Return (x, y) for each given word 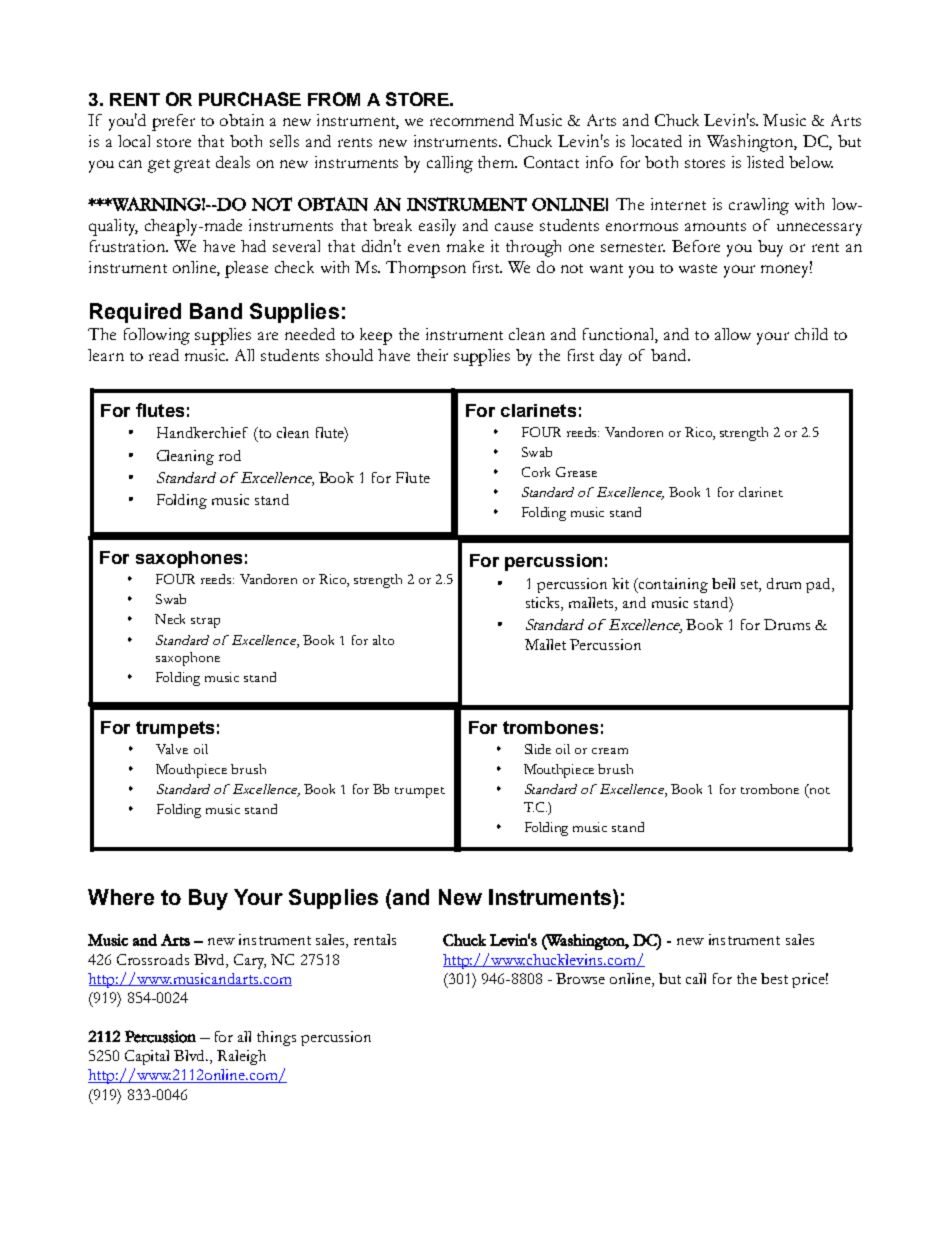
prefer (173, 122)
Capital (147, 1057)
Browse (580, 978)
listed (765, 162)
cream (610, 751)
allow (733, 334)
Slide (538, 749)
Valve (172, 749)
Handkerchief (202, 432)
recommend (472, 120)
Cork (536, 472)
